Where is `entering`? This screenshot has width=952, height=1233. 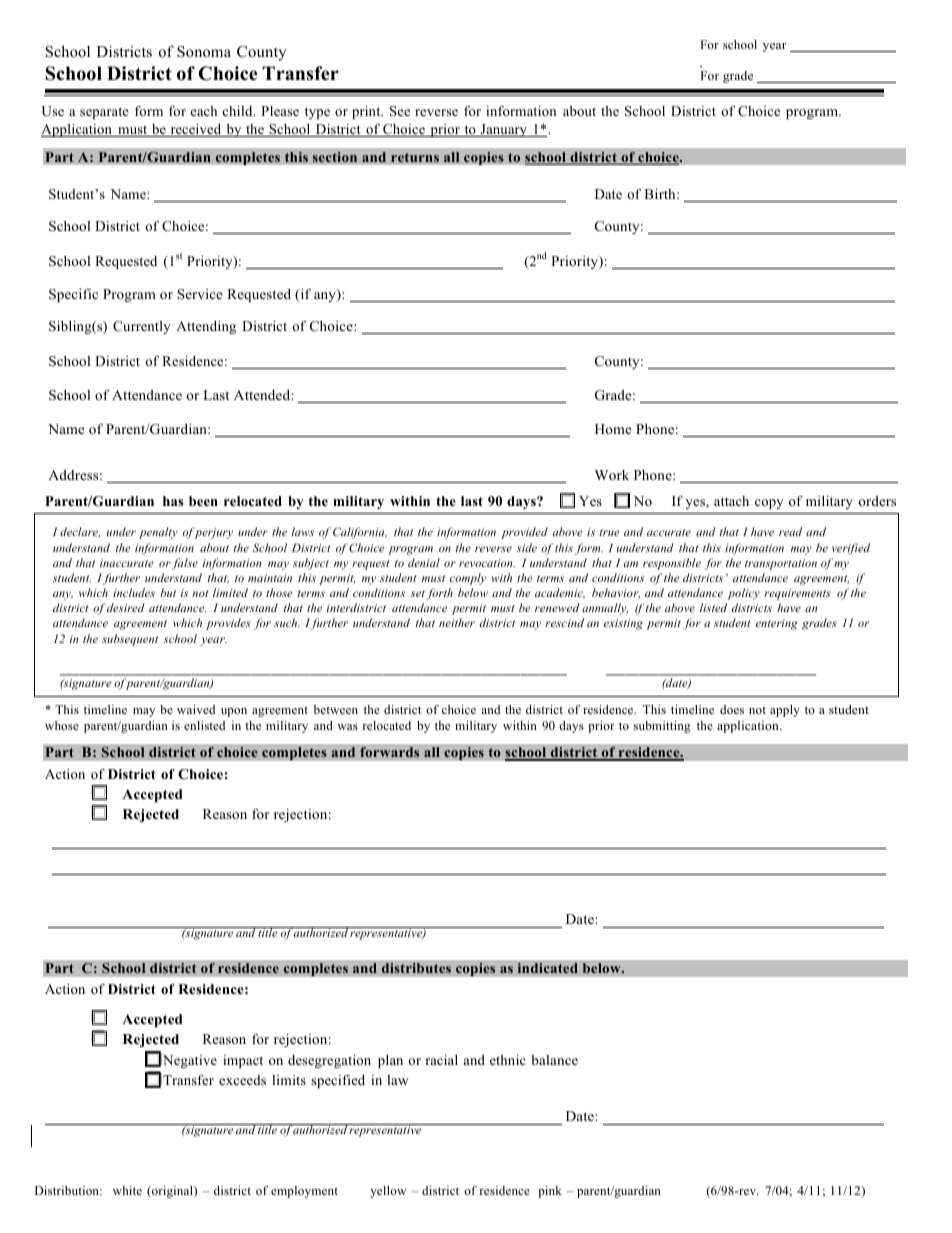 entering is located at coordinates (777, 624).
